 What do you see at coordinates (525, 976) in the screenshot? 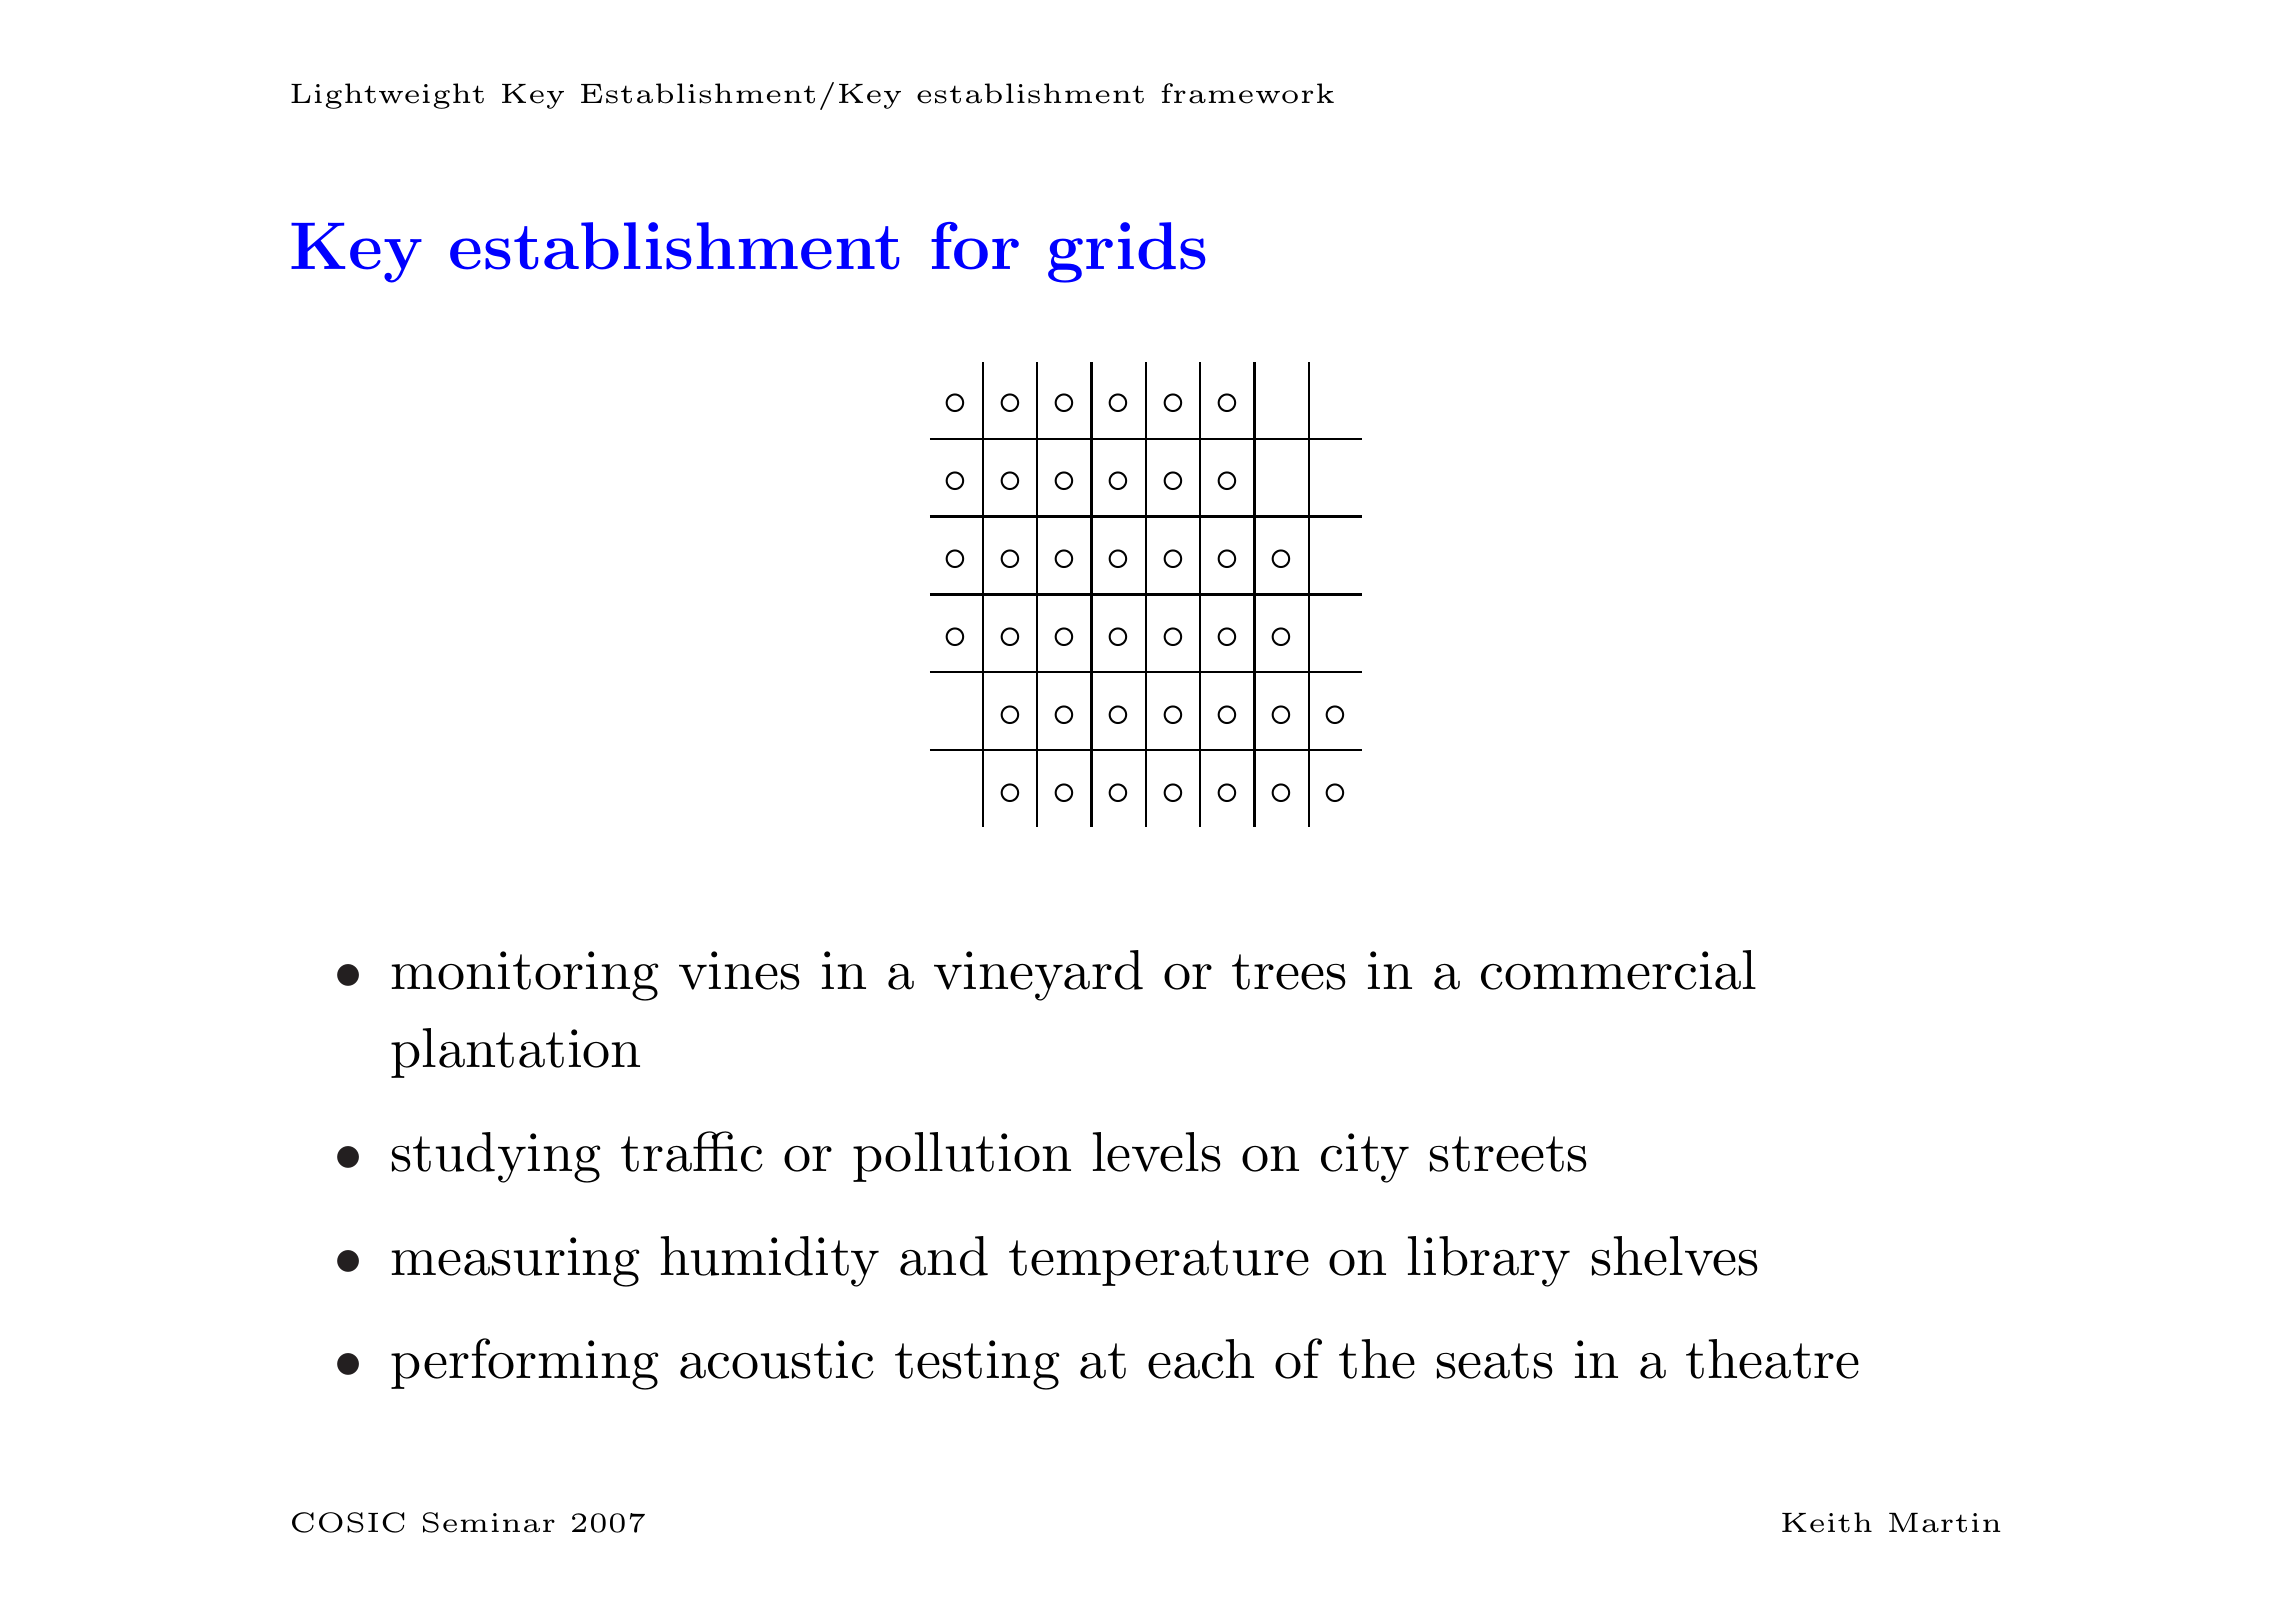
I see `monitoring` at bounding box center [525, 976].
